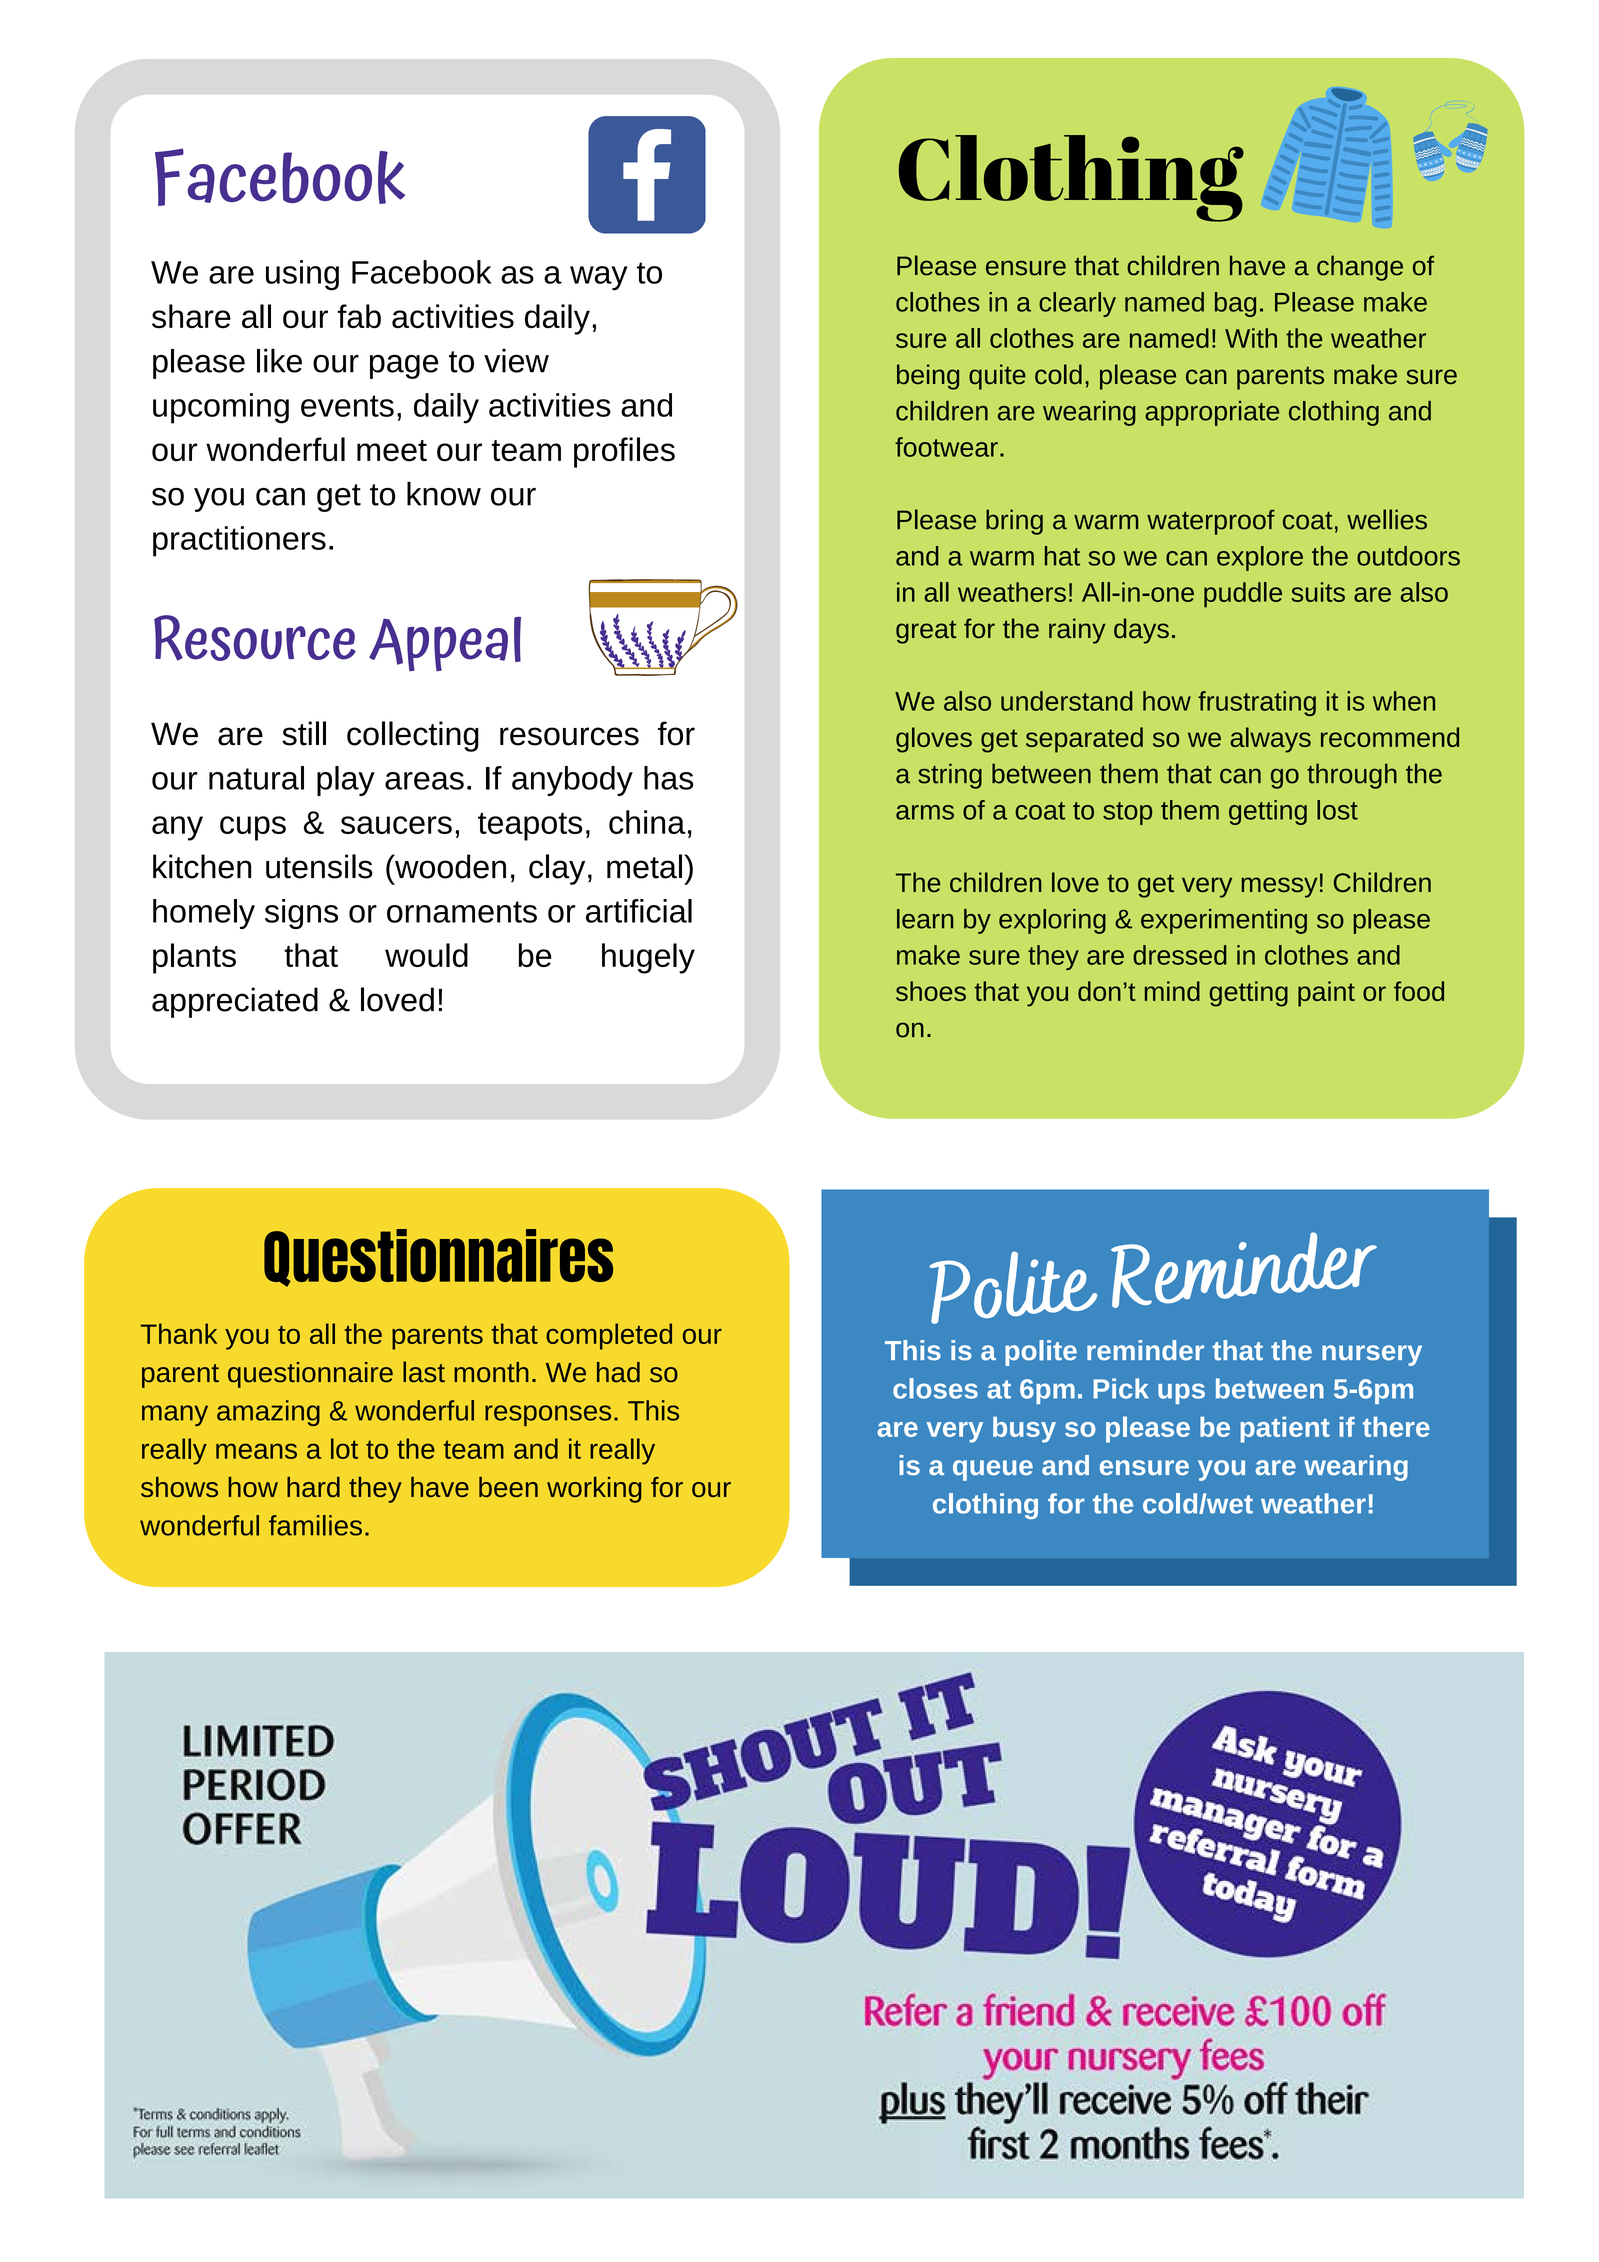 The height and width of the screenshot is (2262, 1599). Describe the element at coordinates (301, 914) in the screenshot. I see `signs` at that location.
